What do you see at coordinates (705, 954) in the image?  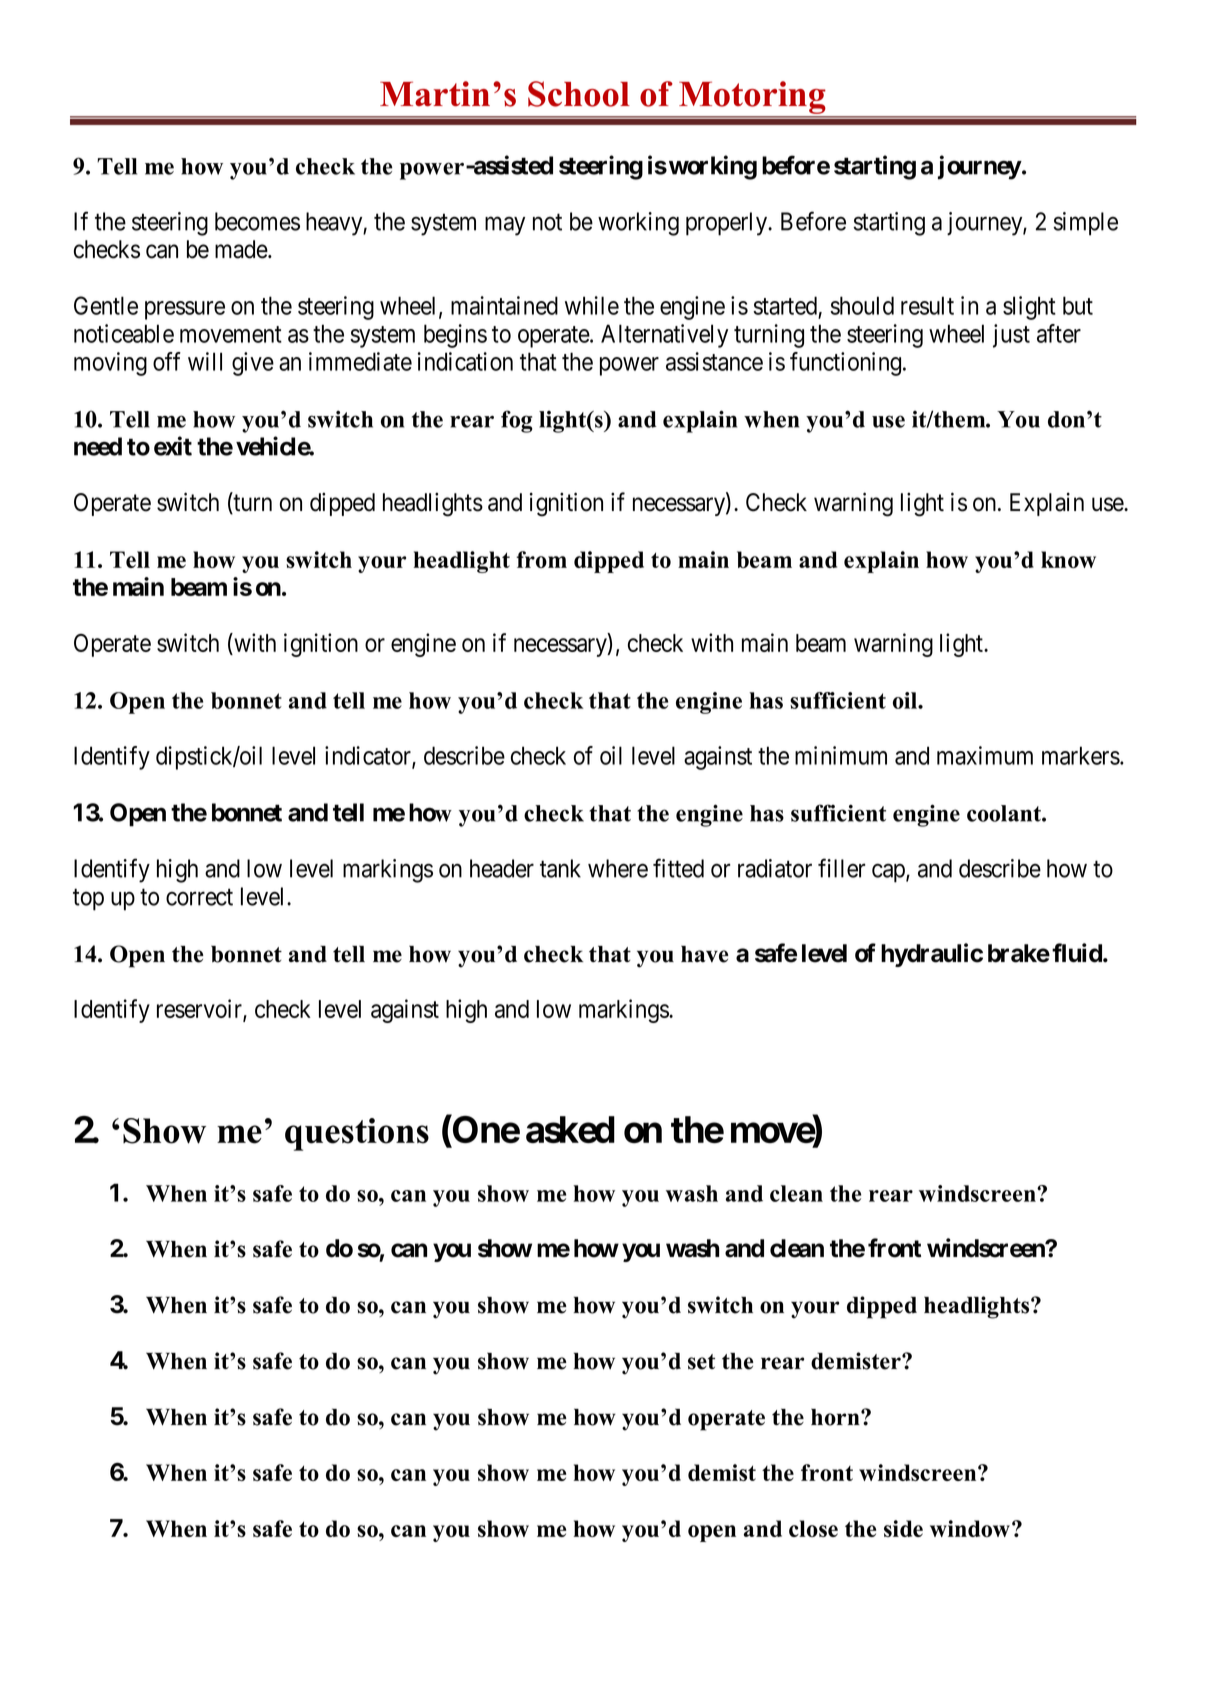 I see `have` at bounding box center [705, 954].
